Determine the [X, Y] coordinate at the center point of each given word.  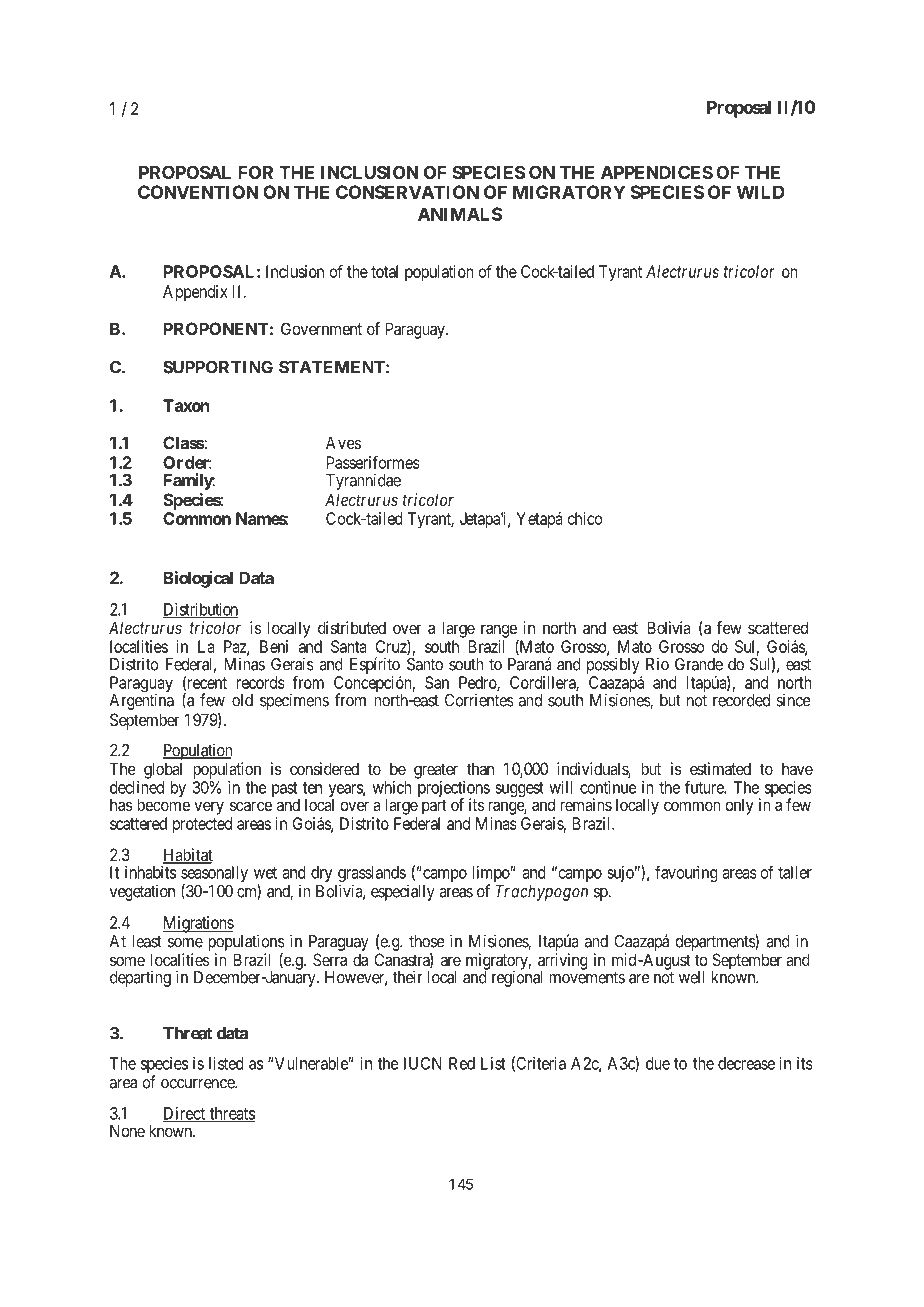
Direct [184, 1114]
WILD [761, 192]
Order [187, 462]
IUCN [423, 1063]
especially [403, 892]
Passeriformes [373, 462]
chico [585, 518]
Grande [699, 664]
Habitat [188, 856]
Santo [425, 664]
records [260, 682]
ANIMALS [460, 214]
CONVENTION [198, 192]
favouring [686, 873]
